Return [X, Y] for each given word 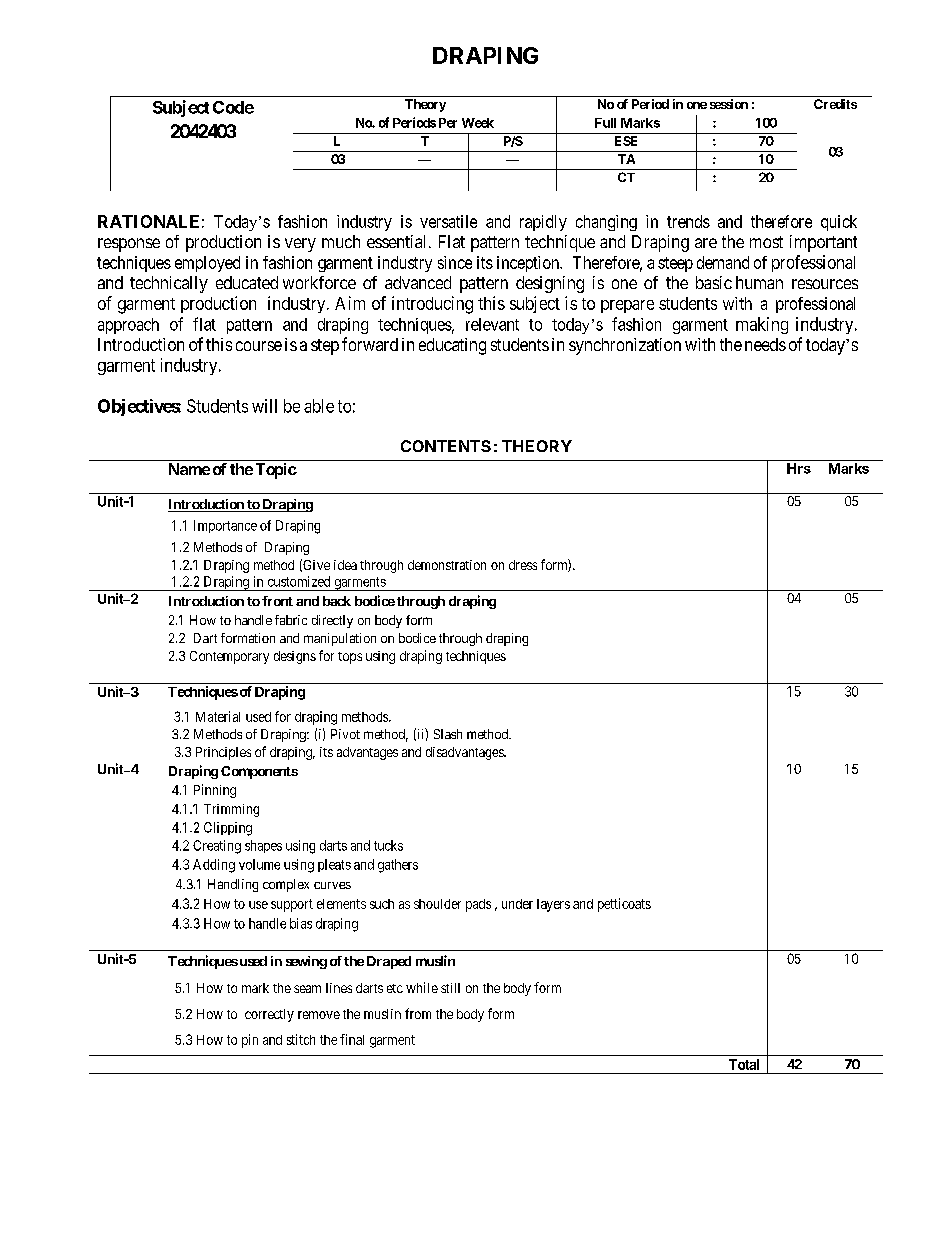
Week [478, 123]
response [129, 245]
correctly [269, 1015]
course [259, 346]
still [450, 988]
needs [765, 344]
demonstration [447, 565]
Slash [448, 734]
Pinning [215, 791]
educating [452, 346]
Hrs [799, 468]
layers [553, 905]
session [729, 104]
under [517, 904]
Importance [225, 526]
